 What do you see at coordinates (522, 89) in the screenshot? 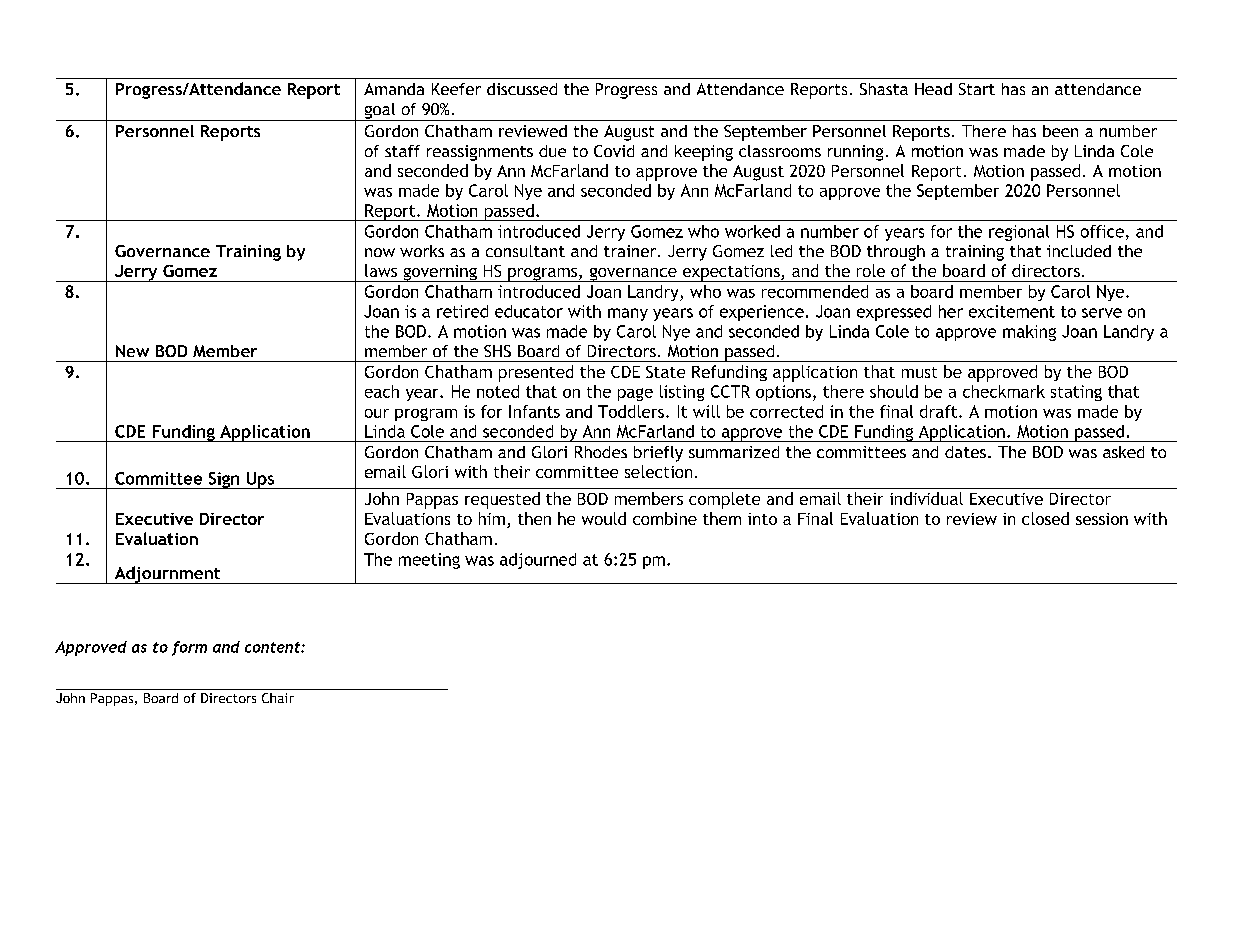
I see `discussed` at bounding box center [522, 89].
